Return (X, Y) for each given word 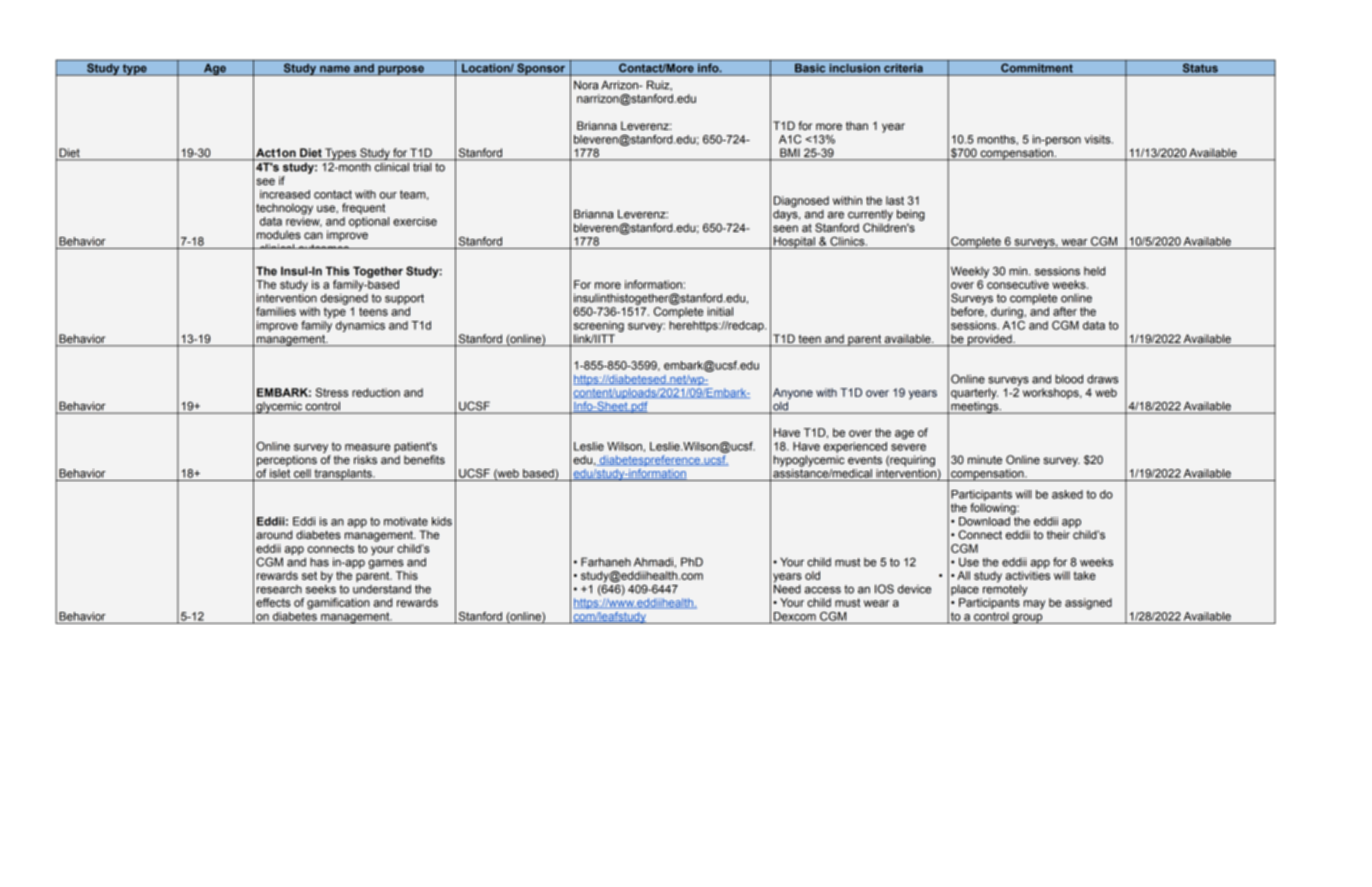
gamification (338, 604)
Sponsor (541, 69)
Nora (586, 85)
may (1034, 605)
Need (787, 588)
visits (1099, 139)
